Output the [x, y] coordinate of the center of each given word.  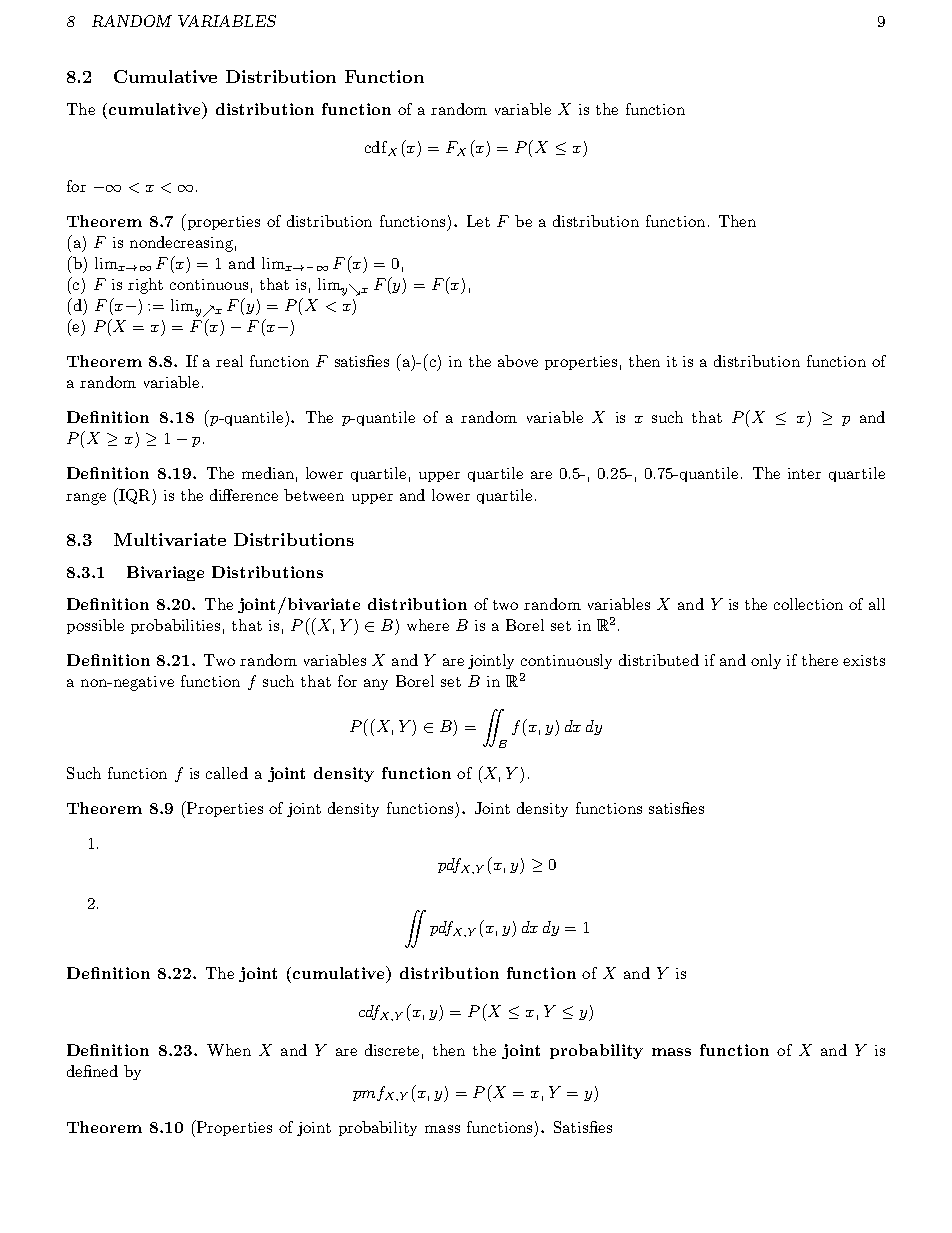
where [428, 625]
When [229, 1050]
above [518, 361]
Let [478, 221]
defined [92, 1071]
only [766, 661]
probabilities [175, 626]
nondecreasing [181, 244]
